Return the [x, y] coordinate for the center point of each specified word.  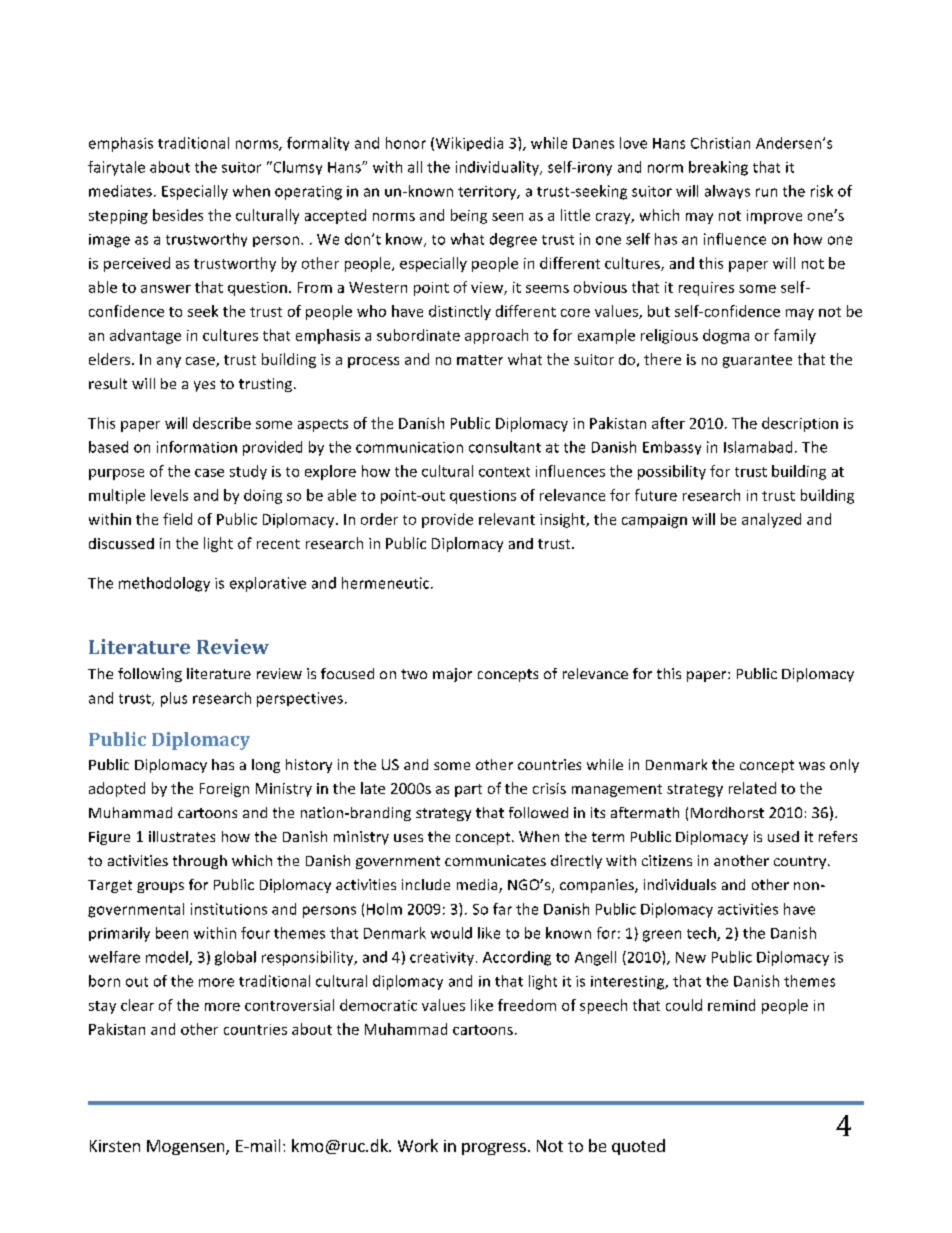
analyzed [771, 520]
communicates [495, 860]
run [766, 192]
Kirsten [115, 1146]
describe [222, 423]
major [452, 675]
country [801, 862]
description [800, 424]
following [150, 675]
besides [178, 215]
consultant [505, 447]
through [200, 862]
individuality [498, 168]
